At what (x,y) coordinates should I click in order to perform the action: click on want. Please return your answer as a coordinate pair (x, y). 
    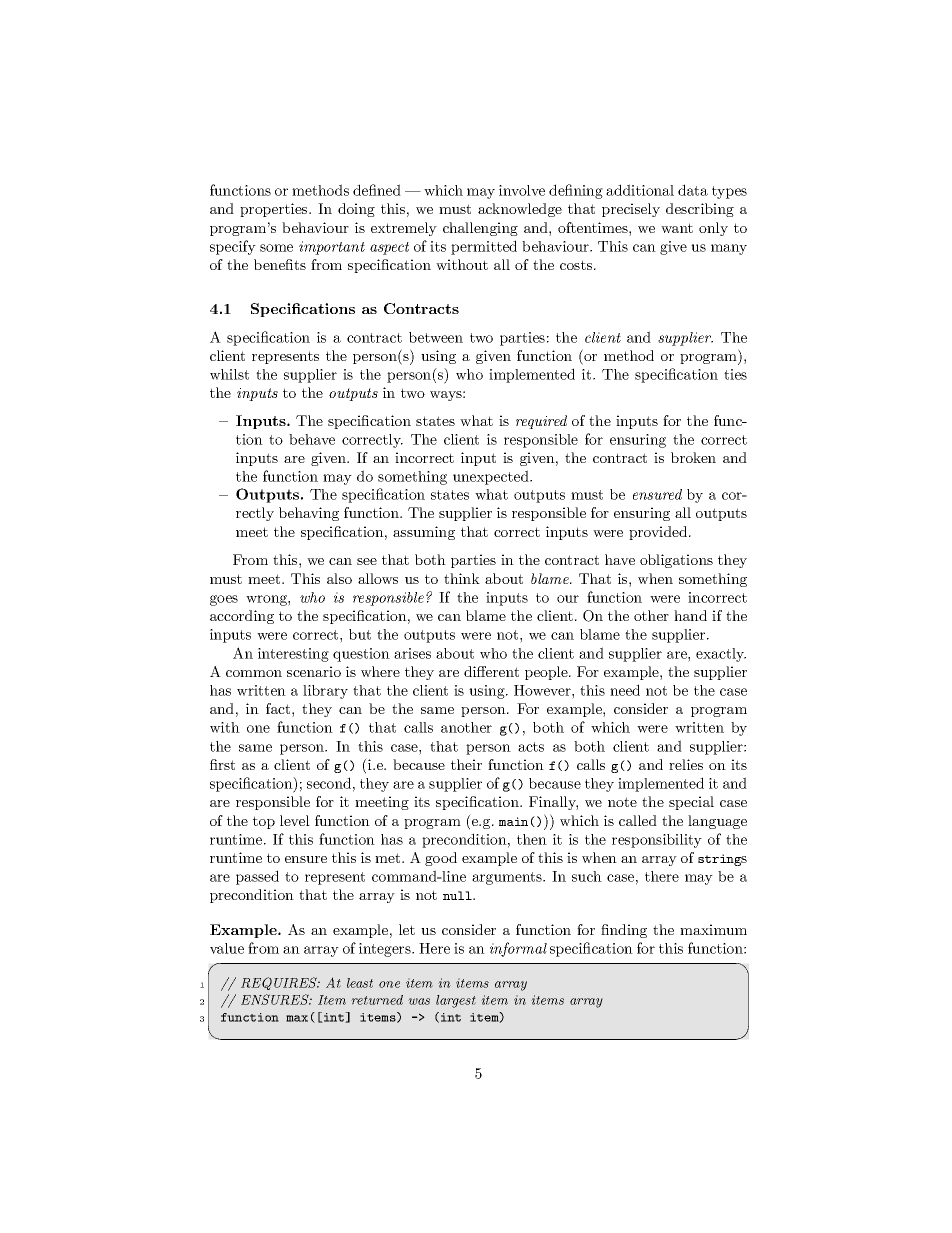
    Looking at the image, I should click on (677, 228).
